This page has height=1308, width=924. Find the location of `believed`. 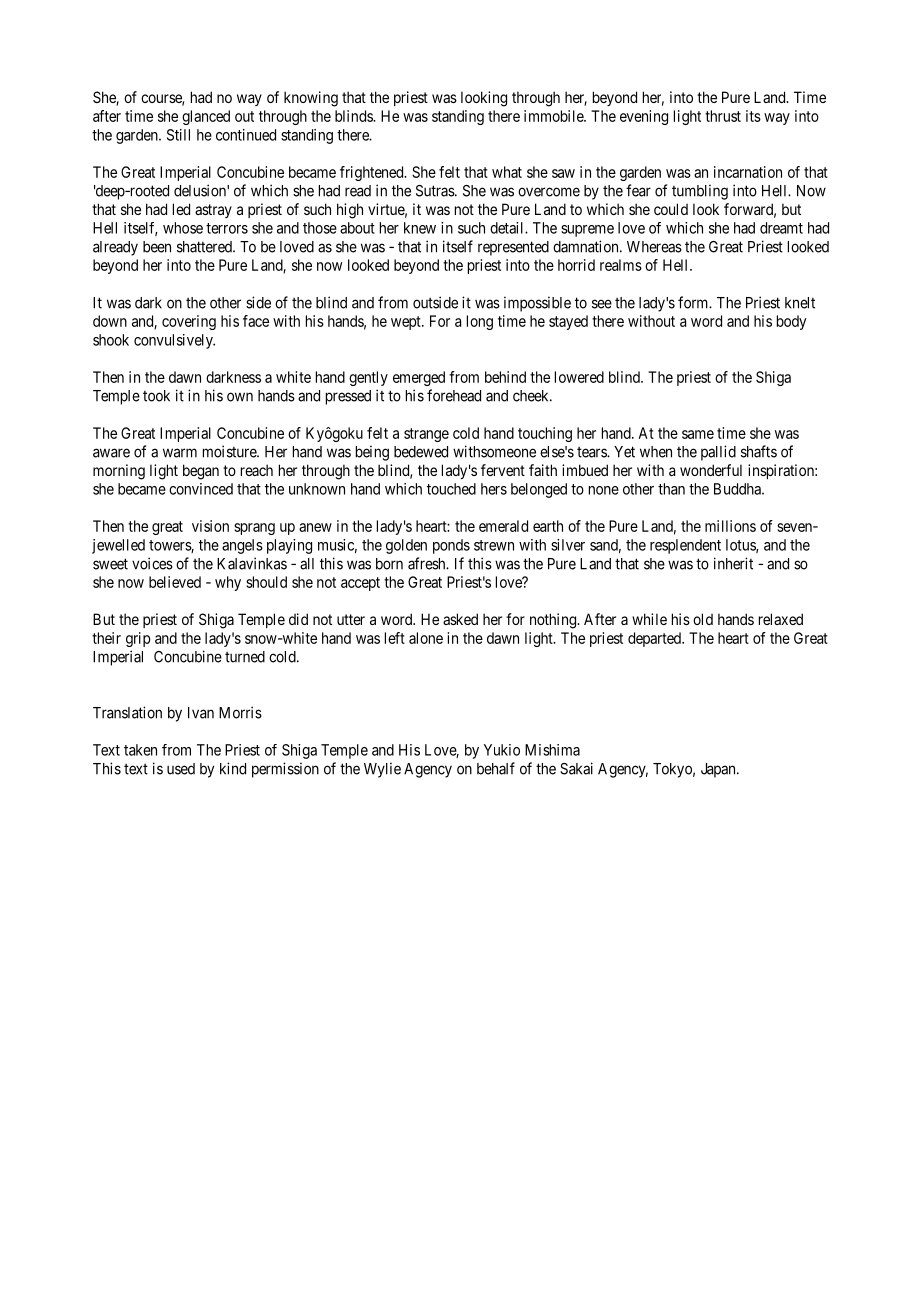

believed is located at coordinates (175, 582).
